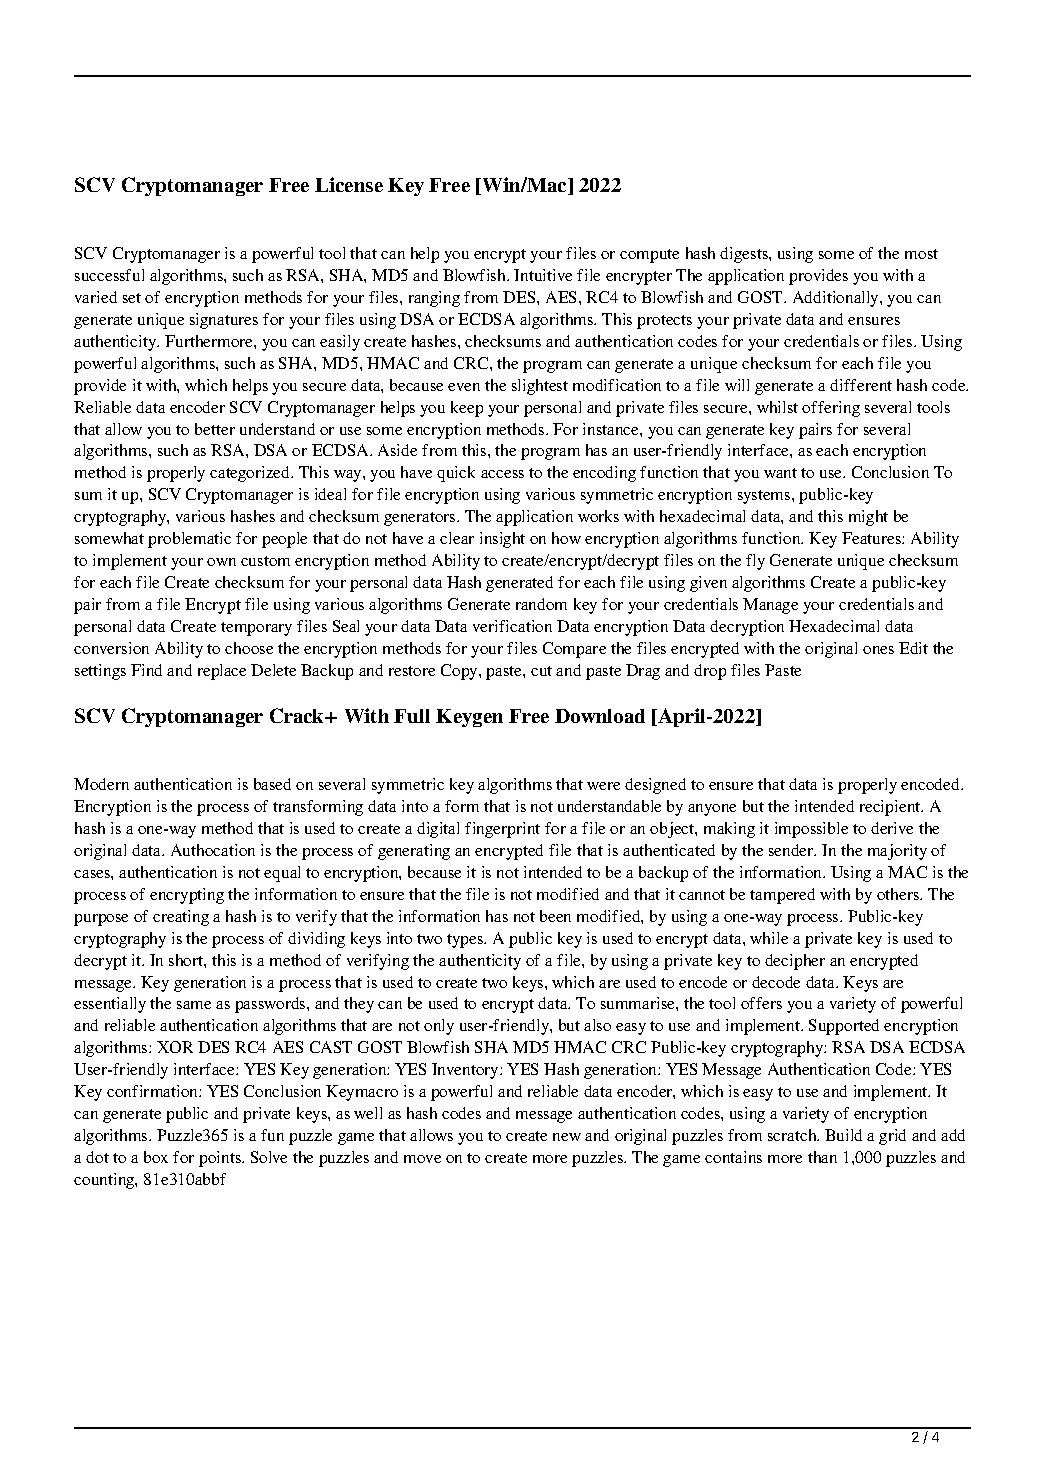 Image resolution: width=1045 pixels, height=1478 pixels. What do you see at coordinates (272, 784) in the document?
I see `based` at bounding box center [272, 784].
